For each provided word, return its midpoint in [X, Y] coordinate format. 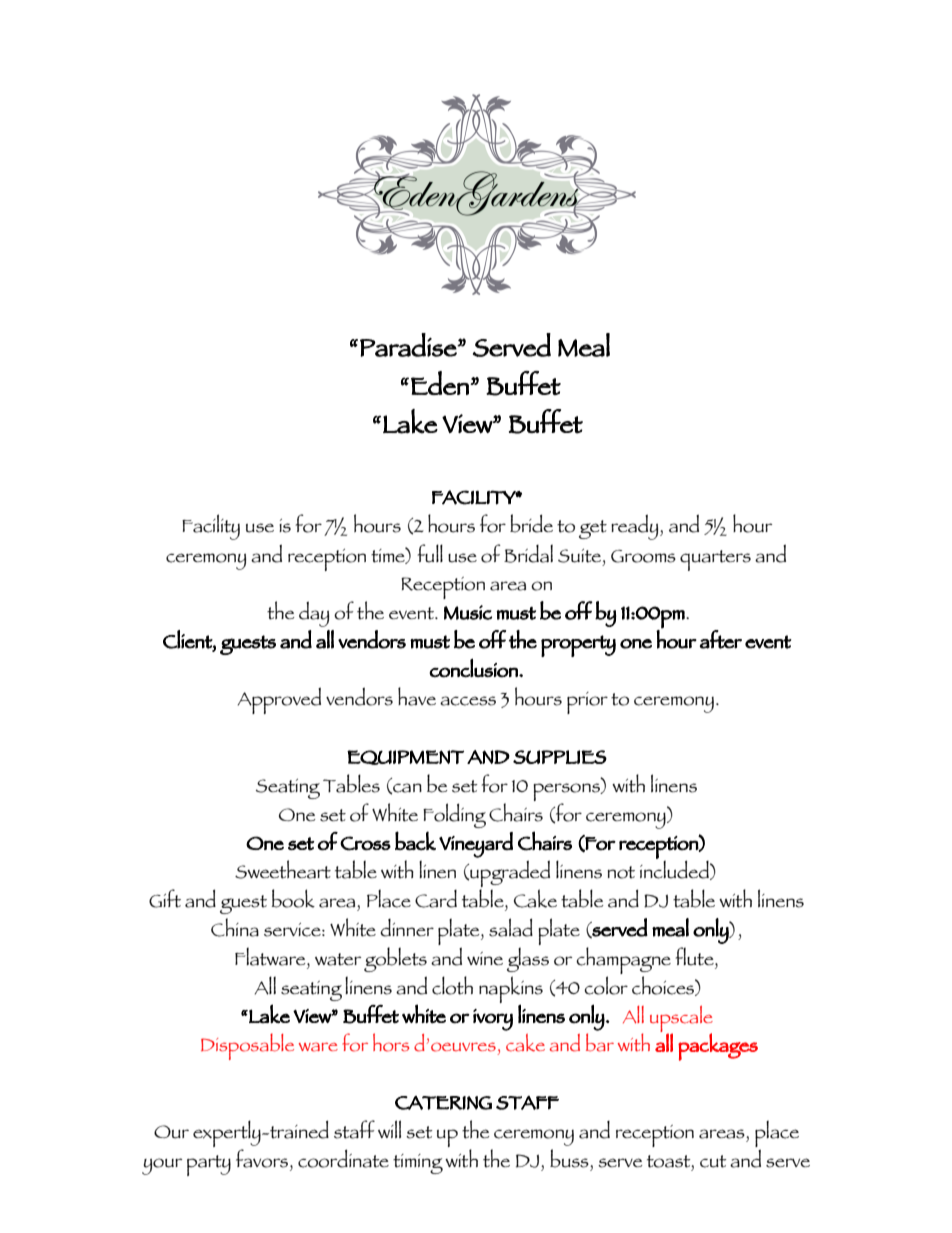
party [209, 1165]
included [675, 869]
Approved [279, 700]
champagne [623, 962]
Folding [454, 815]
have [417, 696]
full [430, 553]
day [314, 614]
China [235, 927]
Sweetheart [283, 869]
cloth [452, 985]
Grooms [643, 556]
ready [636, 527]
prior [587, 703]
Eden [441, 383]
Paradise [409, 345]
